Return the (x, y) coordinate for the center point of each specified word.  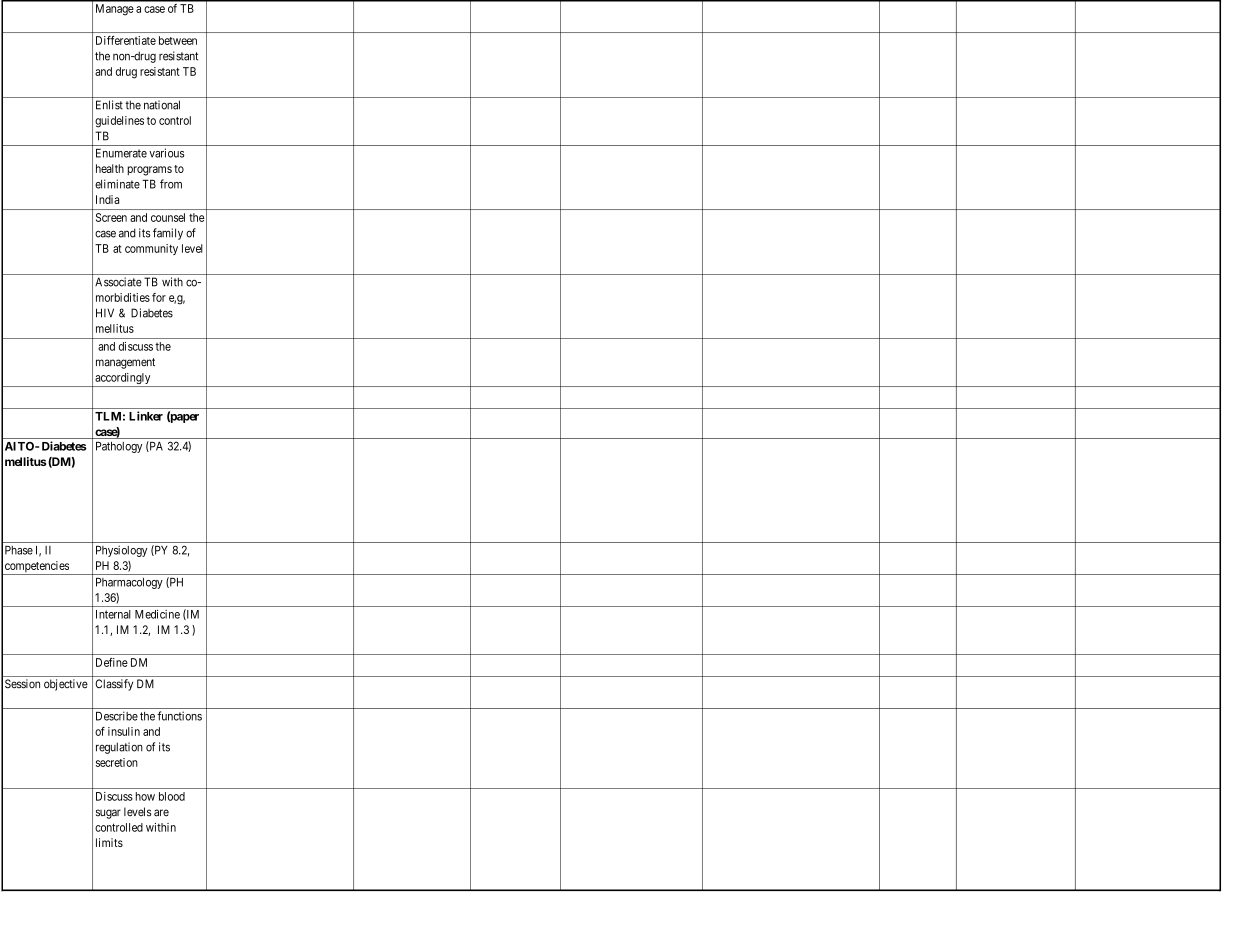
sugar (108, 814)
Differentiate (126, 40)
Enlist (109, 105)
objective (66, 685)
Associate (118, 282)
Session (22, 684)
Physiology (121, 551)
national (162, 105)
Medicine (157, 614)
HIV (105, 313)
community (151, 249)
